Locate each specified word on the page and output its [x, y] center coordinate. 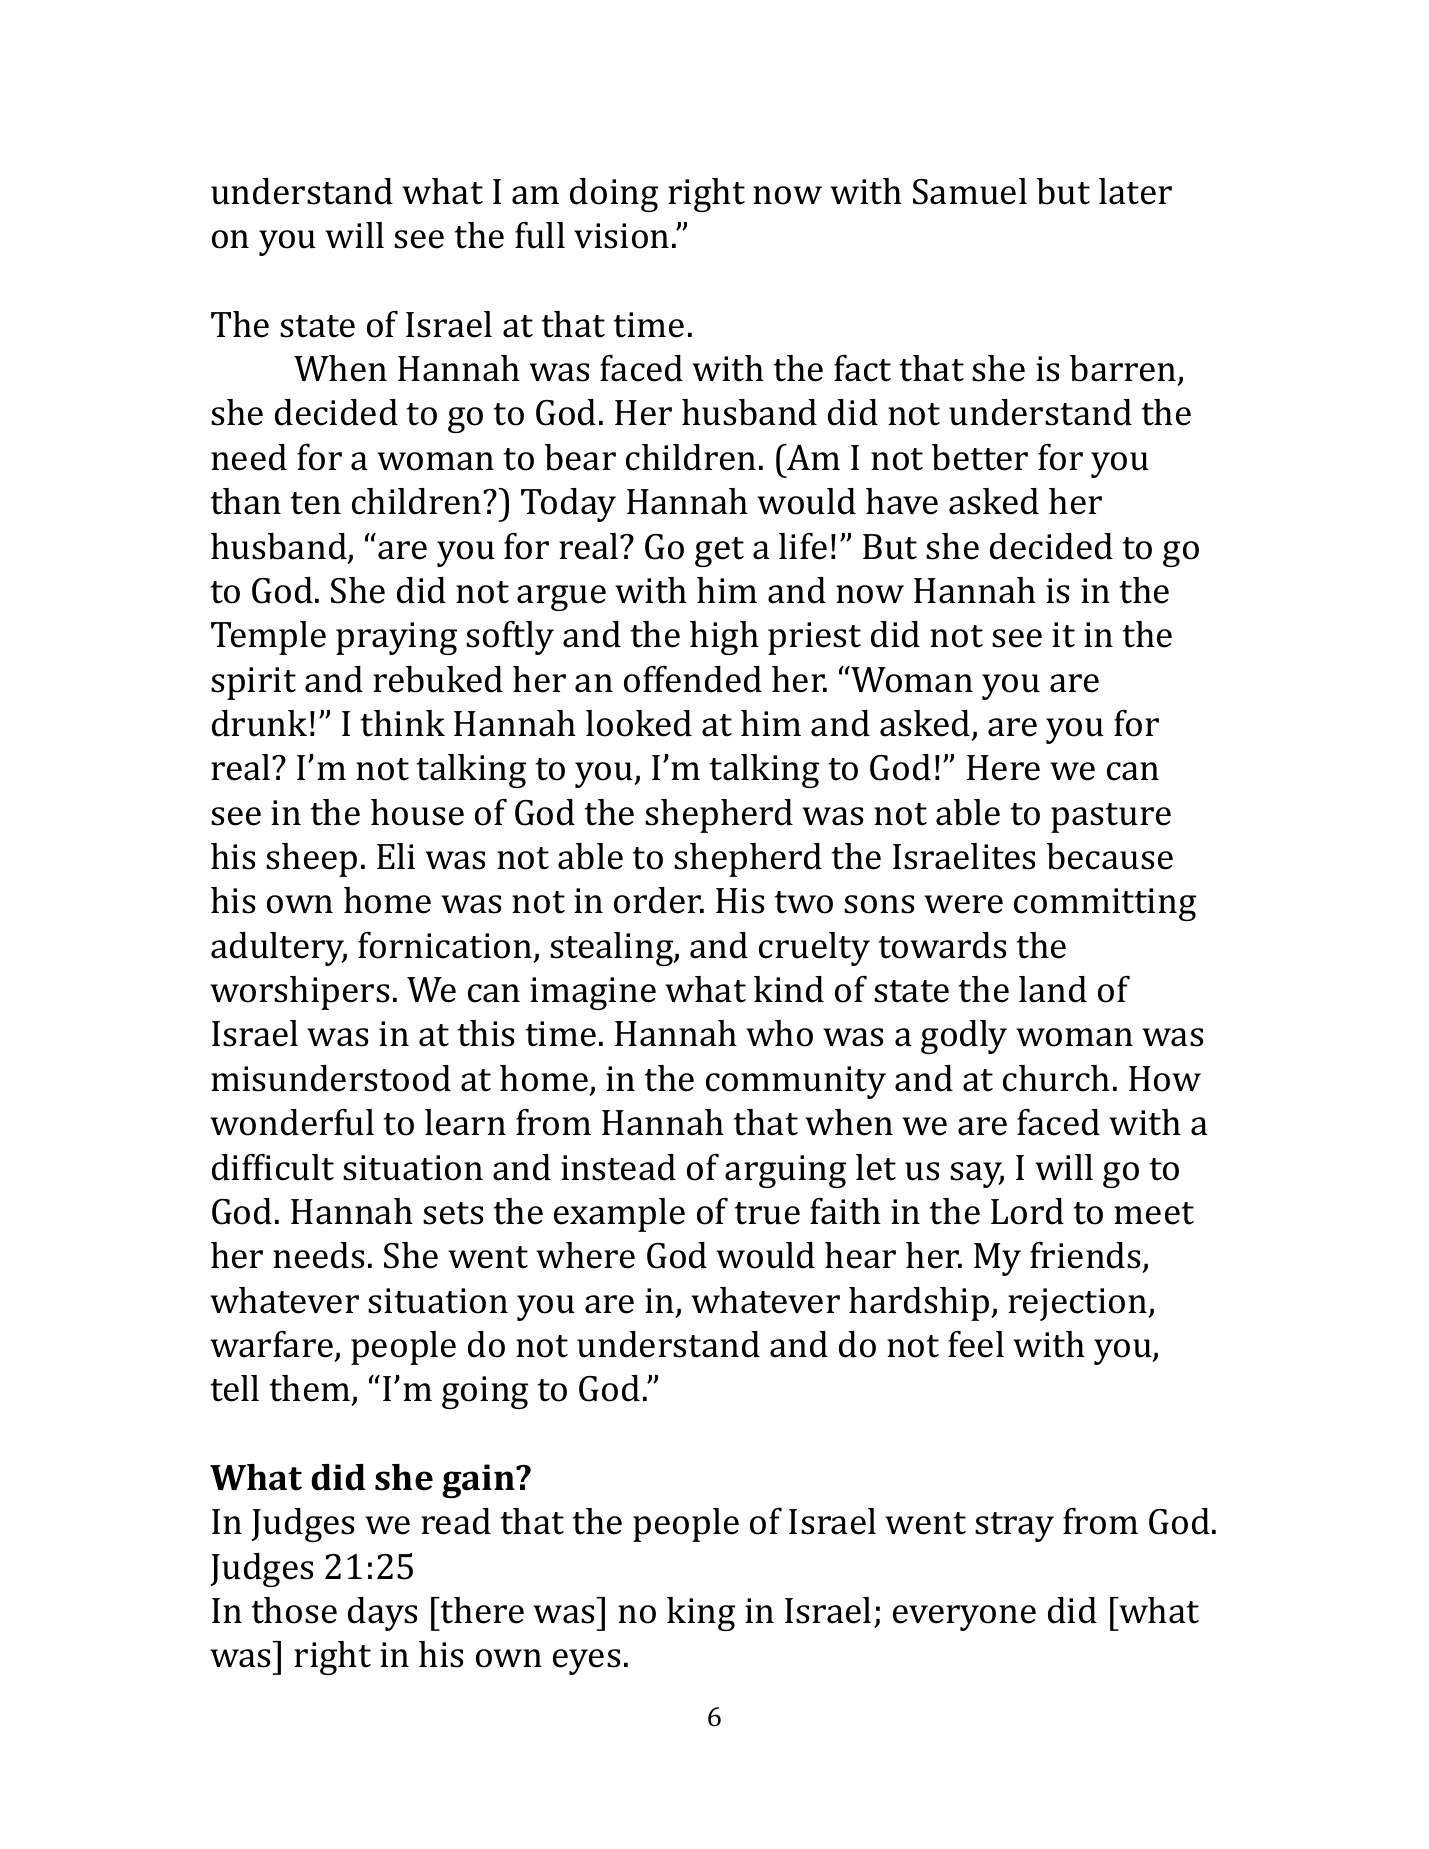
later [1135, 191]
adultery [279, 949]
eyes [586, 1662]
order [659, 900]
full [540, 235]
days [382, 1614]
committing [1105, 904]
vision [621, 236]
